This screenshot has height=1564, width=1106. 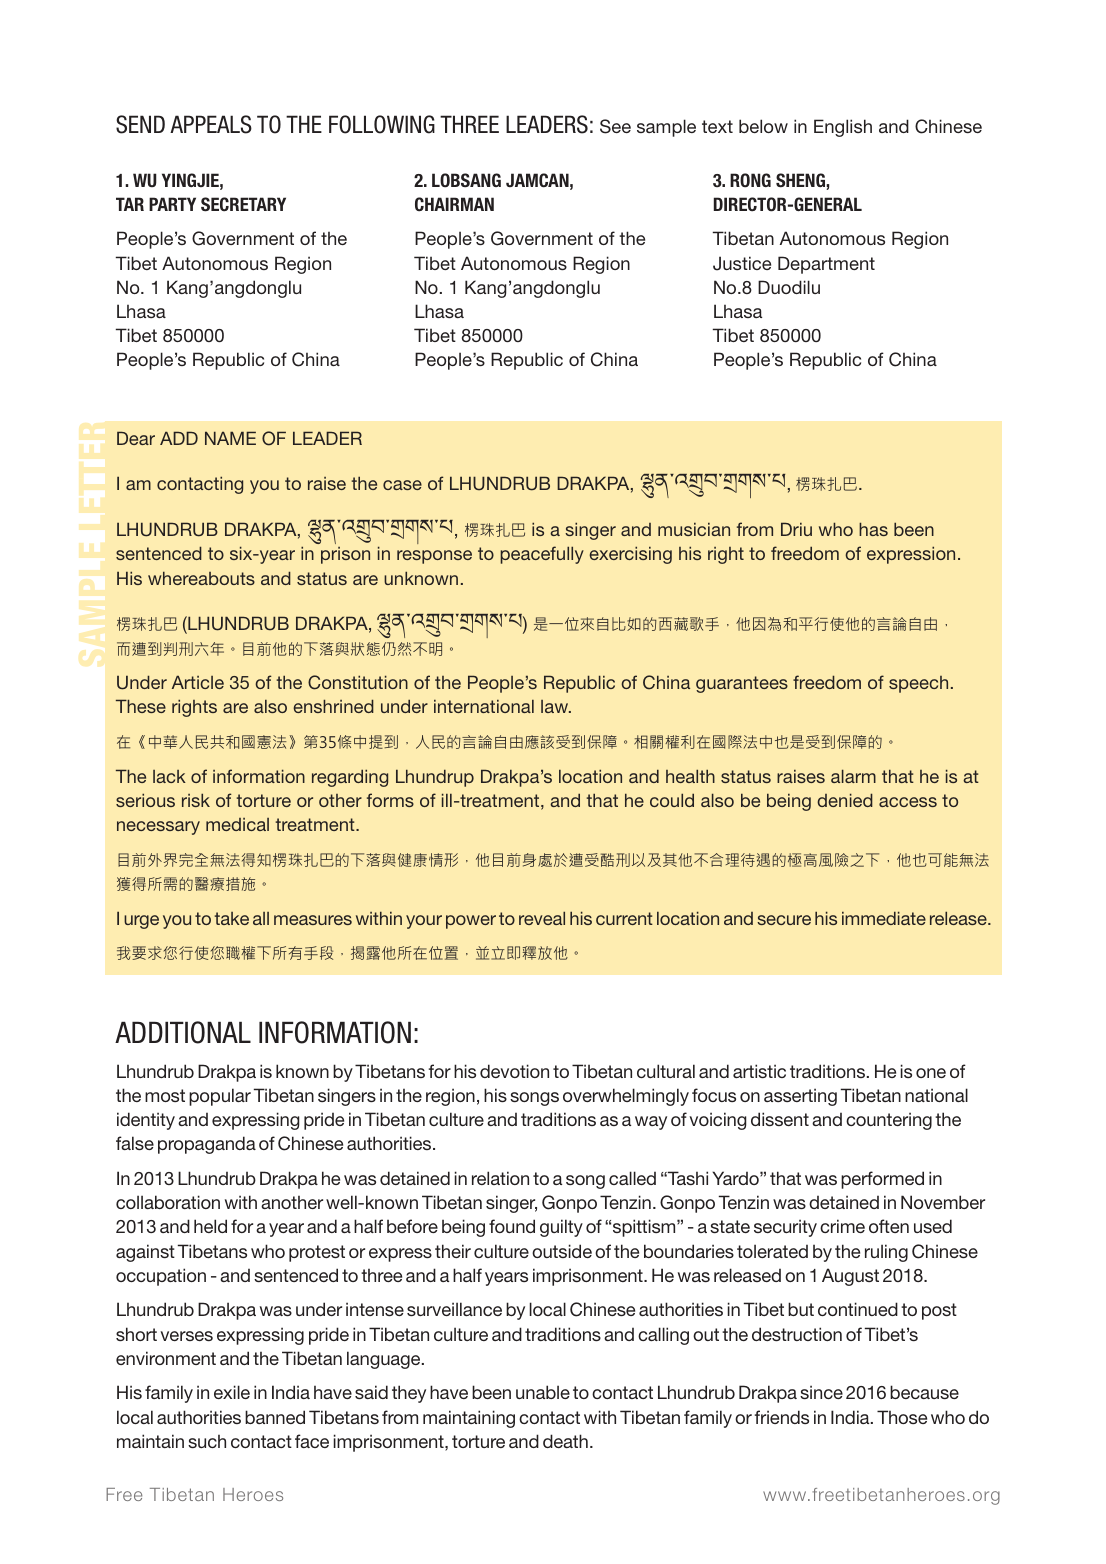 I want to click on peacefully, so click(x=542, y=555).
